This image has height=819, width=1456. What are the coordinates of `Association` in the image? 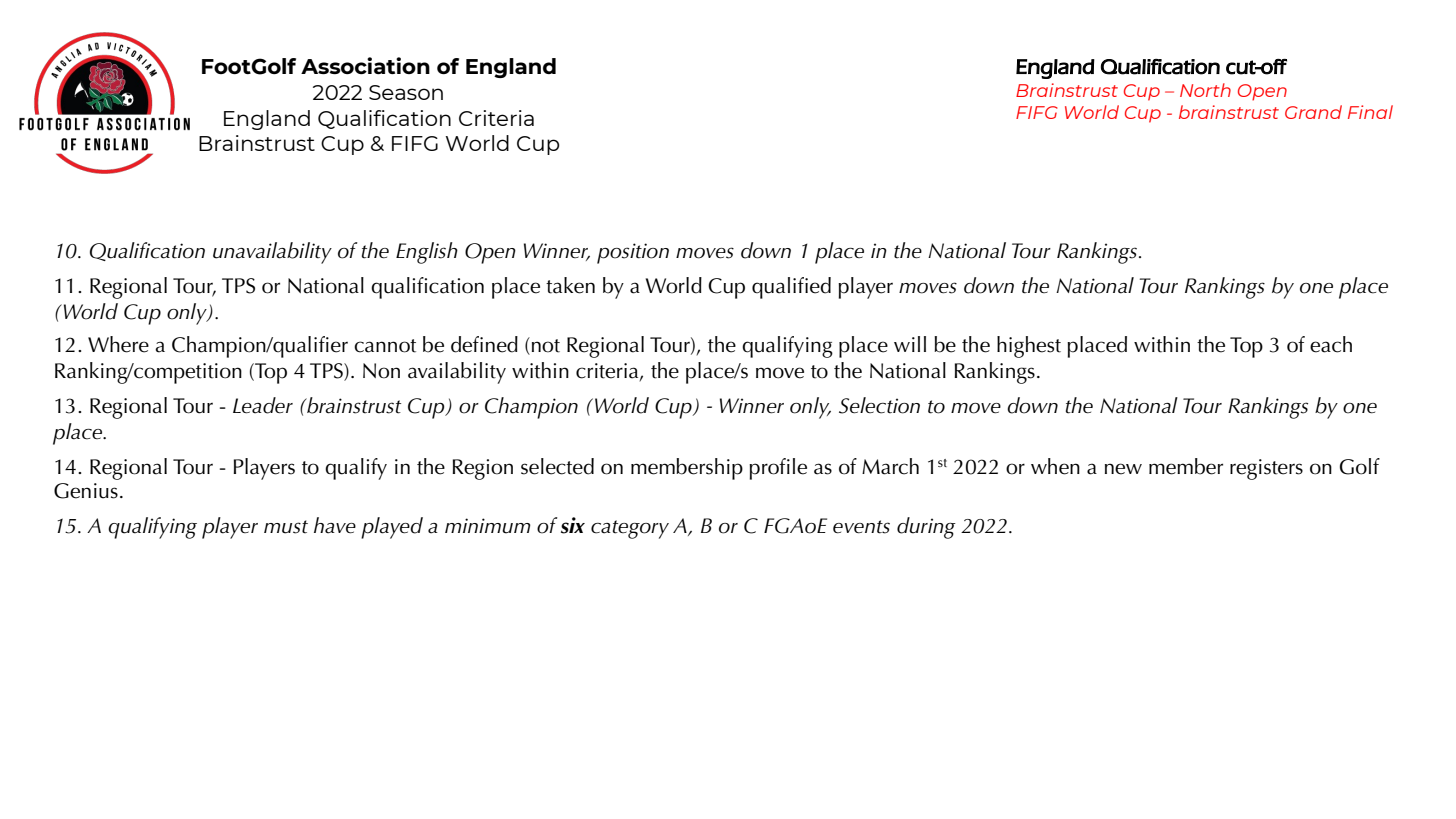 It's located at (365, 65).
